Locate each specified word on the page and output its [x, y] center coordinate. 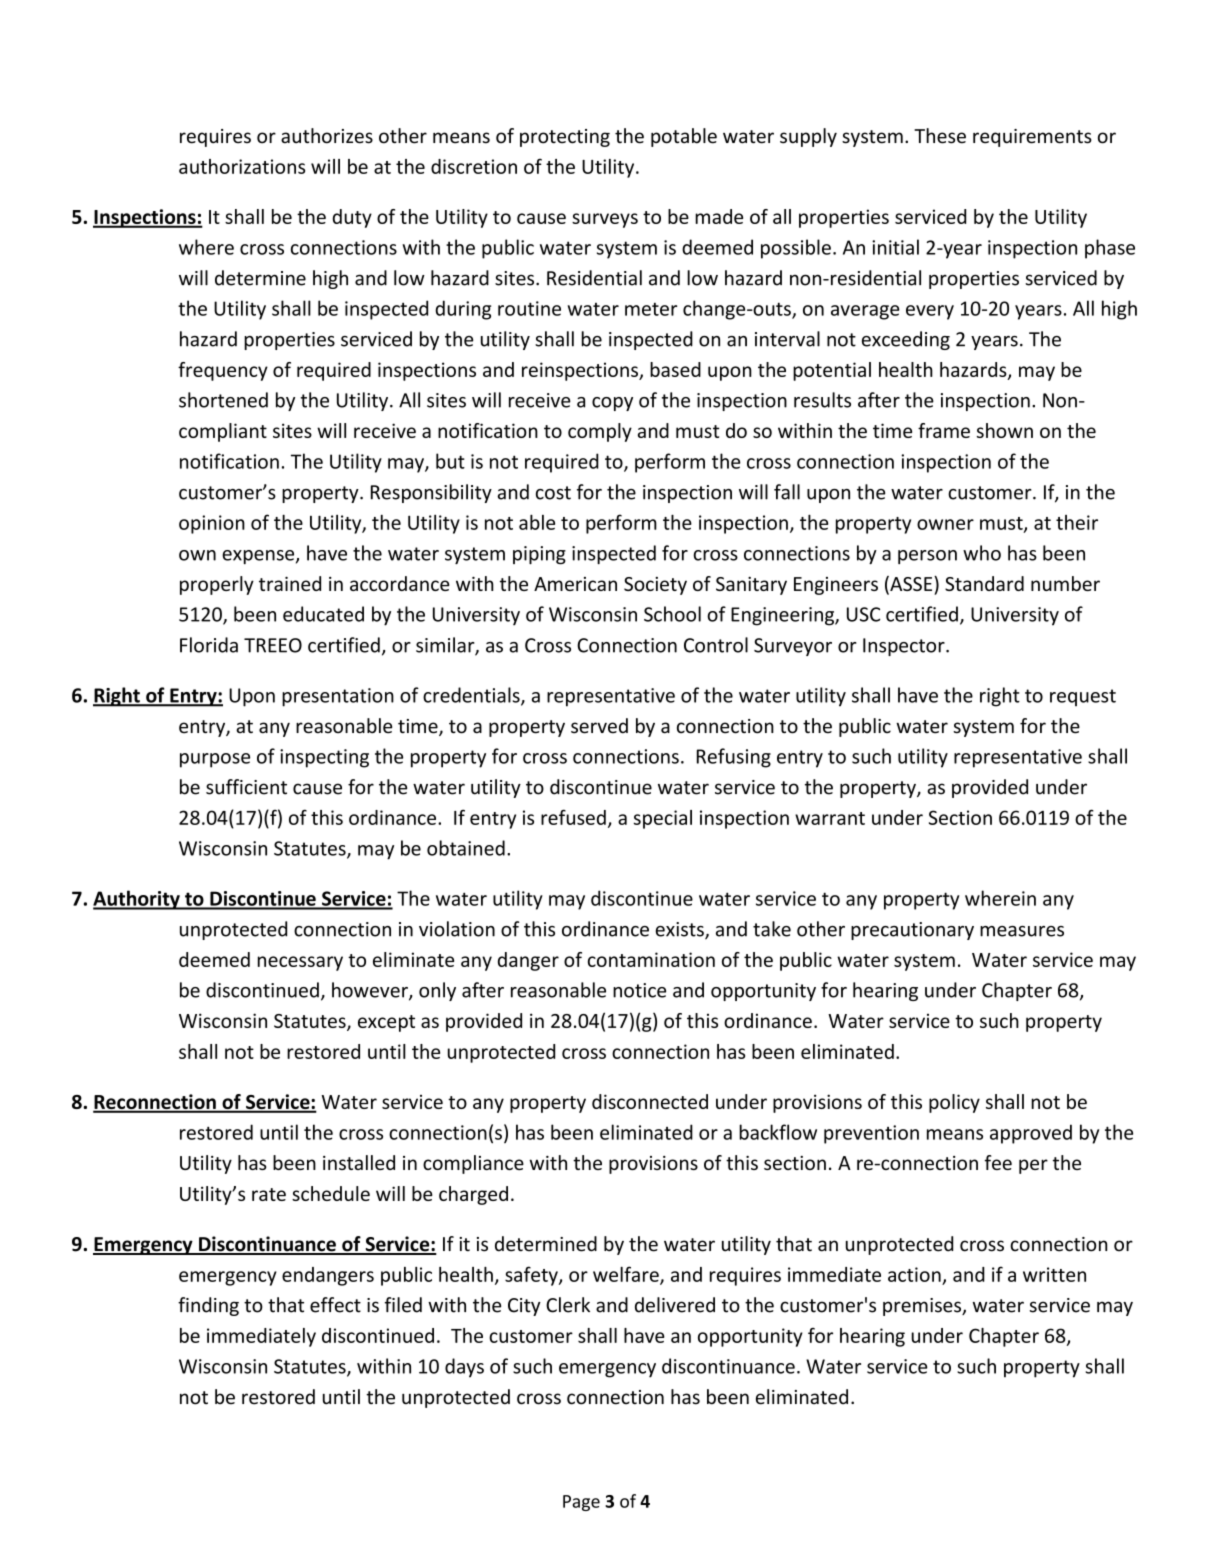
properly [217, 585]
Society [655, 586]
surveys [605, 220]
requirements [1032, 138]
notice [639, 990]
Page [581, 1503]
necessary [300, 963]
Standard [984, 583]
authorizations [242, 166]
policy [954, 1103]
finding [208, 1306]
